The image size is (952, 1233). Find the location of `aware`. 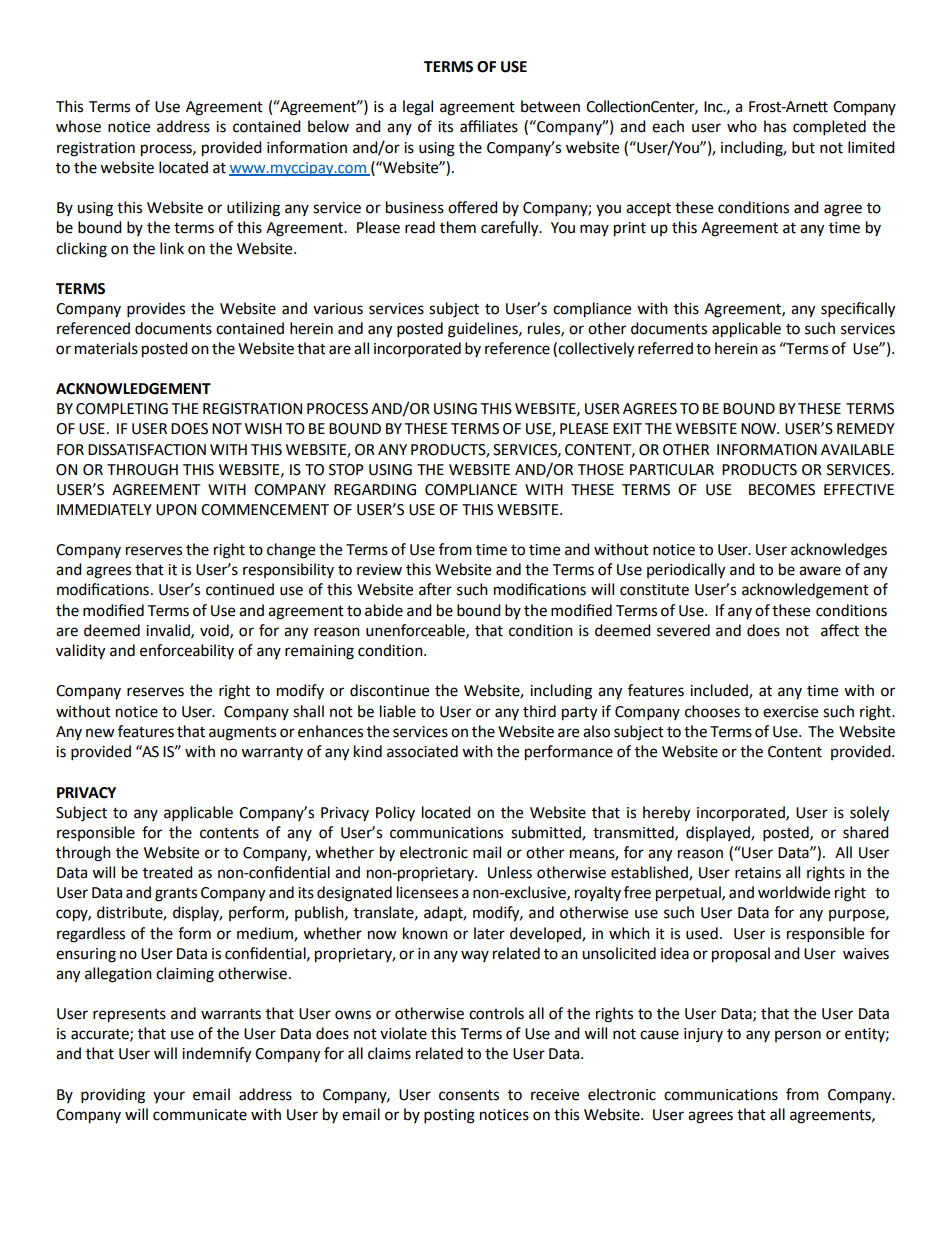

aware is located at coordinates (820, 571).
